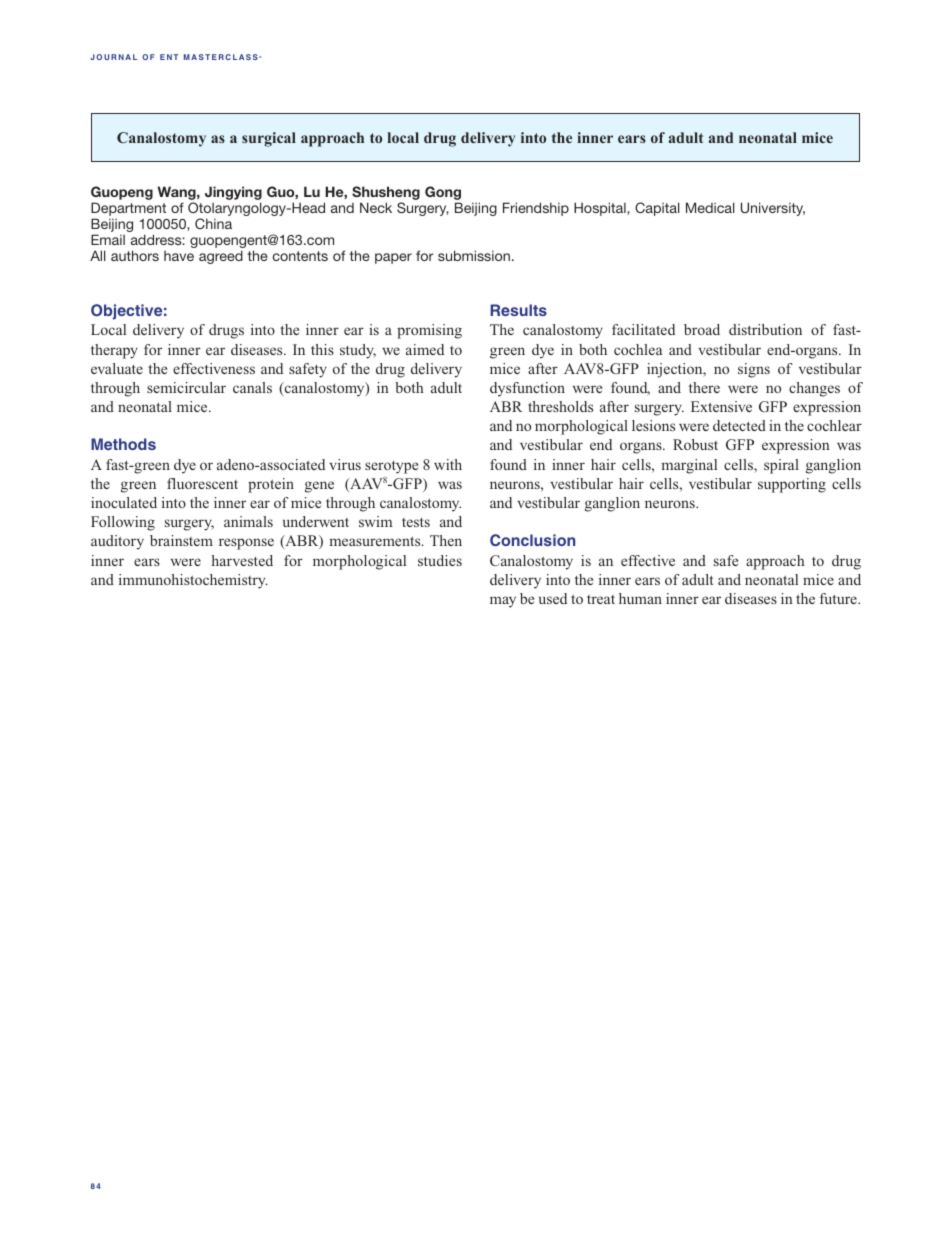 This page has height=1251, width=952. What do you see at coordinates (202, 483) in the page?
I see `fluorescent` at bounding box center [202, 483].
